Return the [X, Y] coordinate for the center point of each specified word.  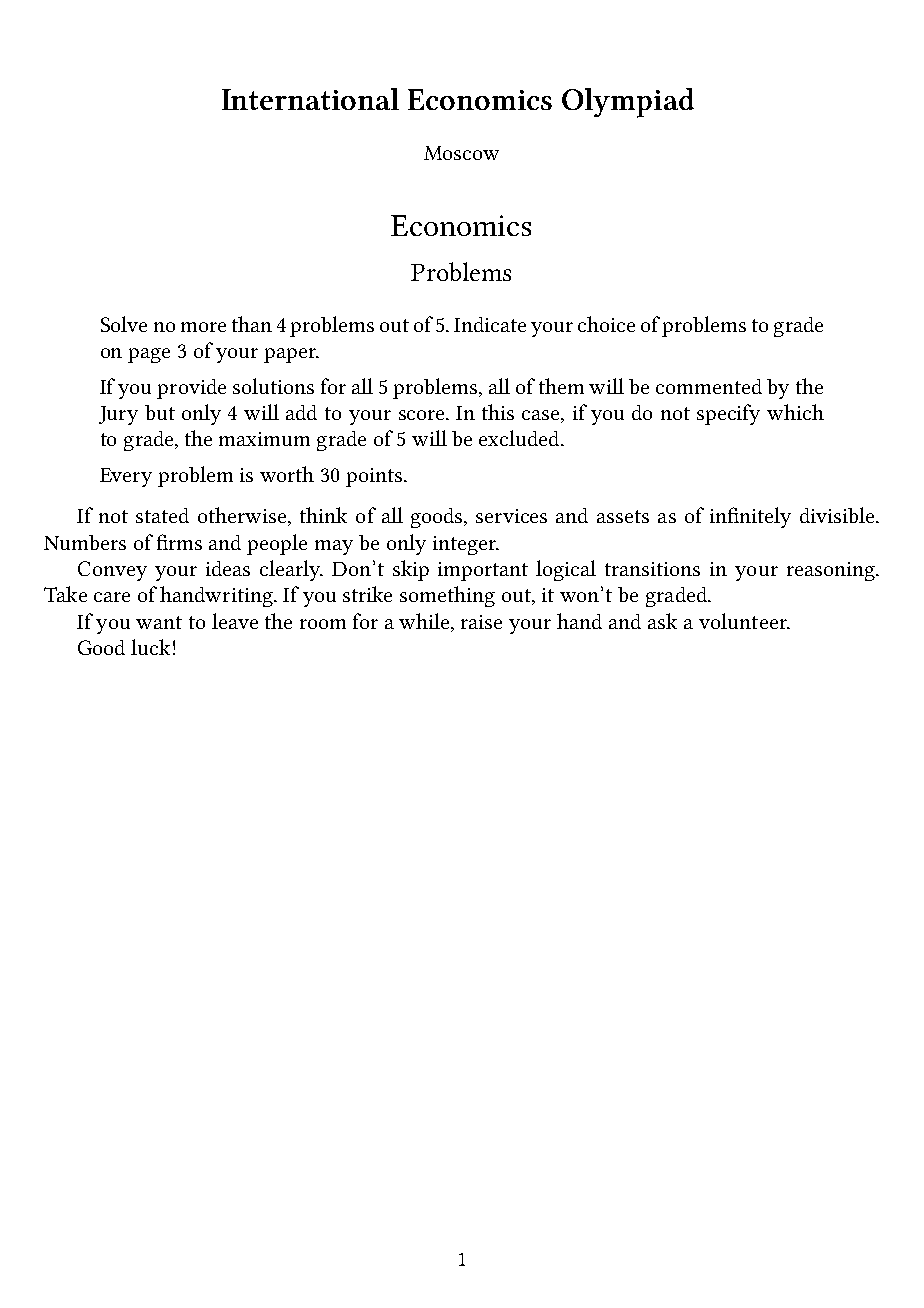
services [511, 516]
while [425, 621]
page [149, 355]
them [561, 386]
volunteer [744, 621]
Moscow [461, 153]
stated [162, 515]
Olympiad [628, 103]
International [310, 99]
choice [606, 324]
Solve [124, 324]
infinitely [750, 517]
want [159, 622]
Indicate [490, 324]
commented [709, 386]
